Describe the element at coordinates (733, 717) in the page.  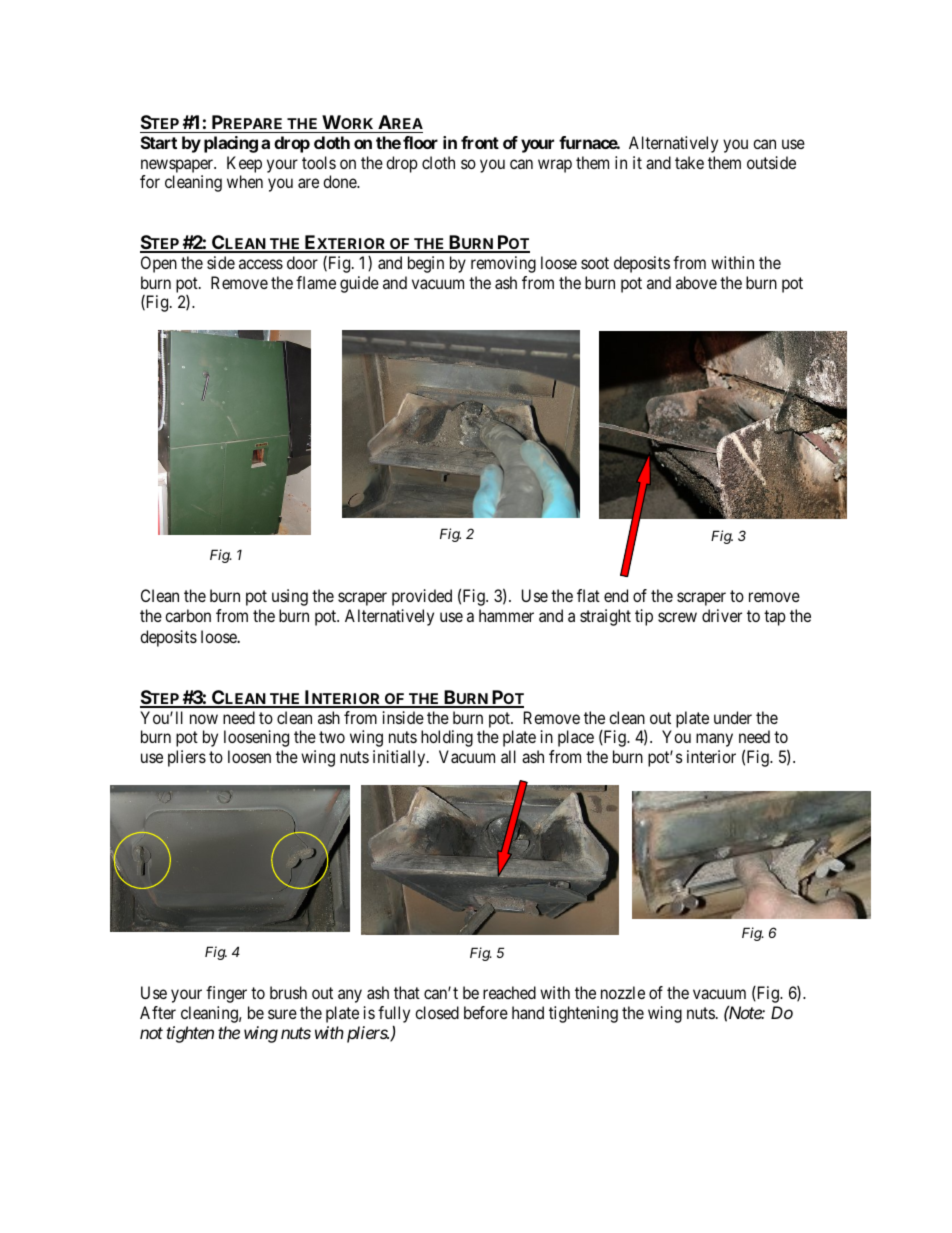
I see `under` at that location.
